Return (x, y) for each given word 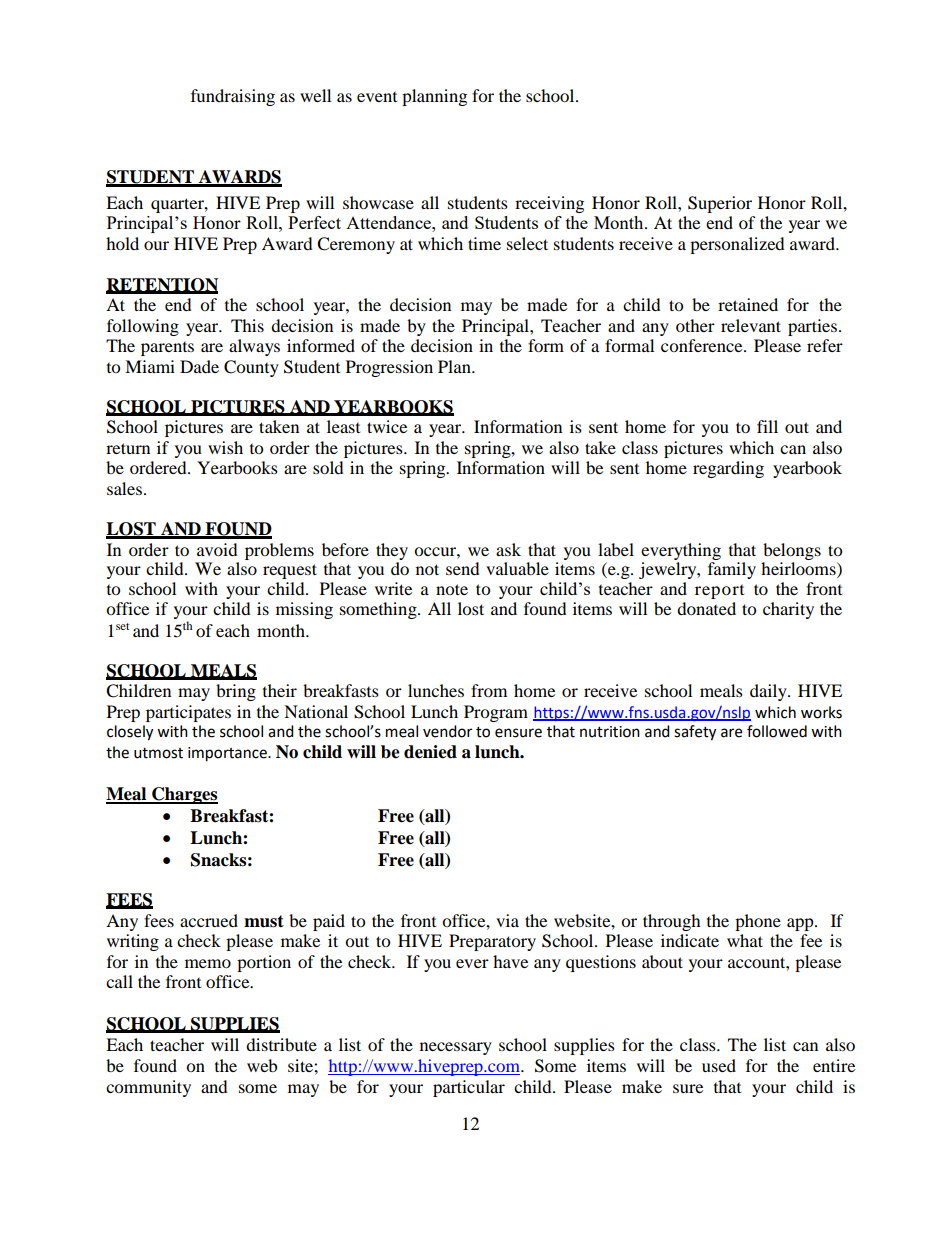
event (377, 97)
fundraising (233, 97)
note (452, 589)
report (719, 592)
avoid (217, 549)
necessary (456, 1048)
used (719, 1065)
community (148, 1088)
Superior (720, 204)
